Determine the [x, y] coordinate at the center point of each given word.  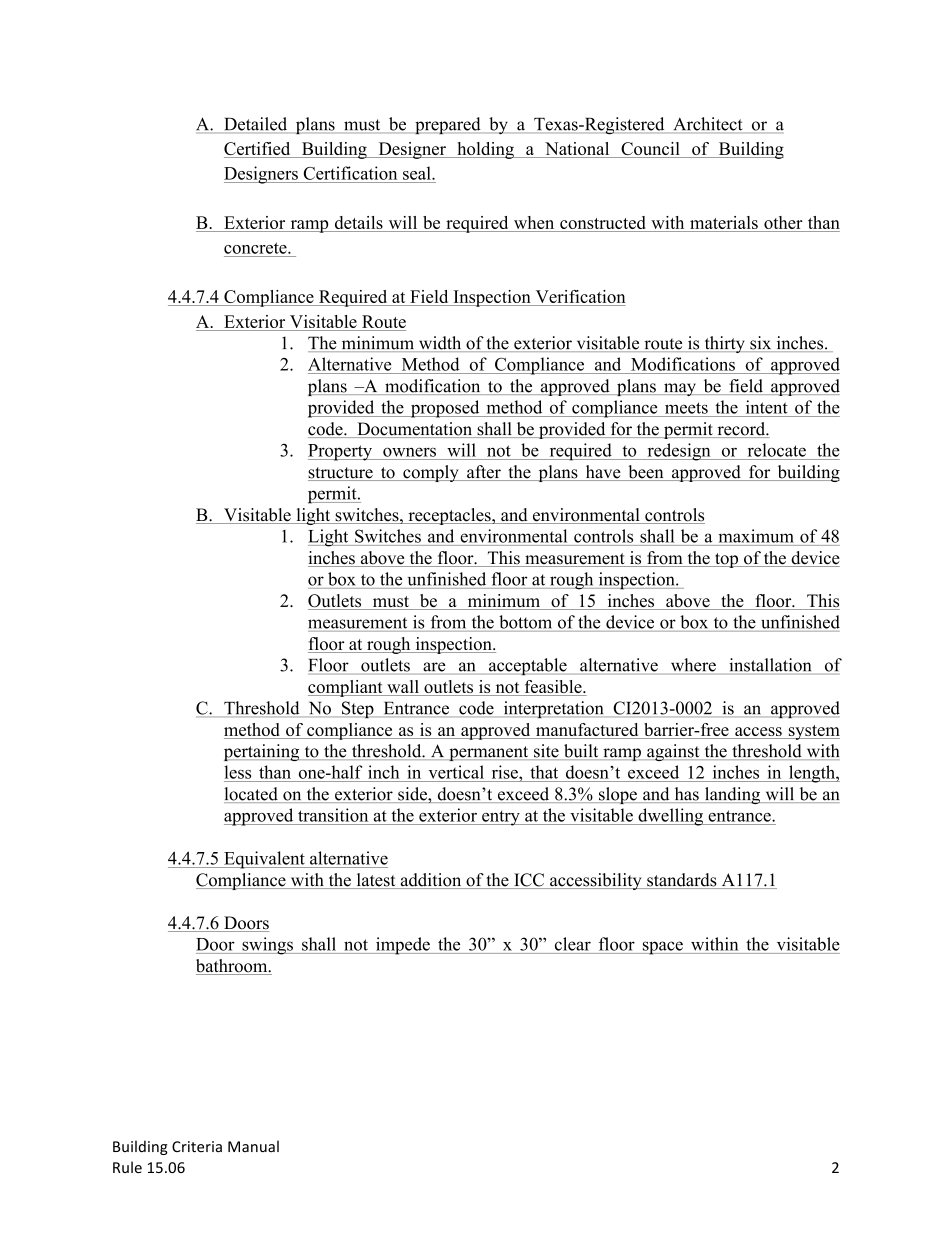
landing [733, 795]
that [544, 772]
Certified [258, 150]
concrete [256, 248]
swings [267, 946]
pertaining [263, 752]
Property [341, 452]
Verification [579, 298]
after [484, 473]
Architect [708, 125]
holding [485, 150]
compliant [346, 688]
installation [770, 665]
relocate [777, 450]
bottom [525, 622]
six [761, 344]
